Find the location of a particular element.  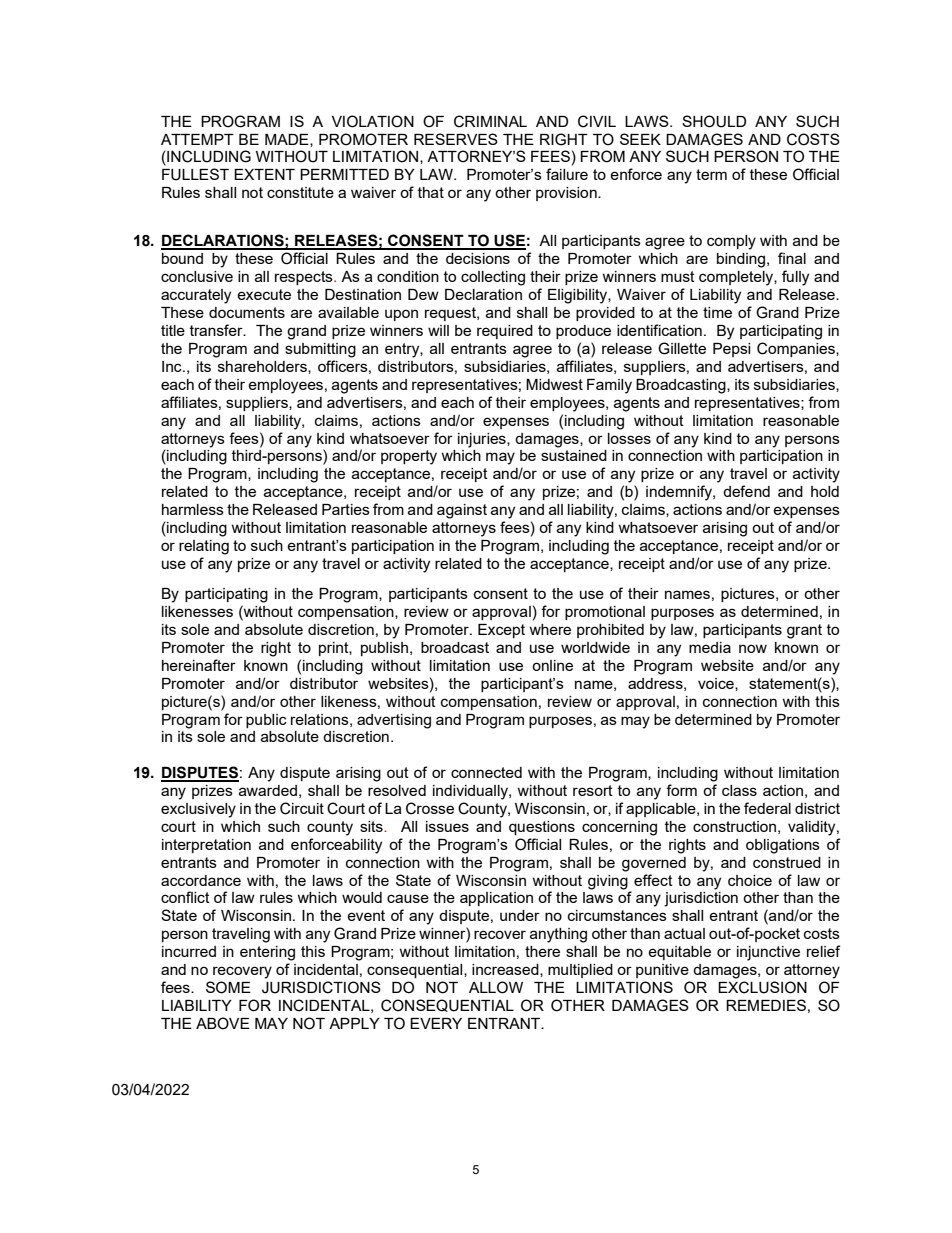

SHOULD is located at coordinates (714, 121).
